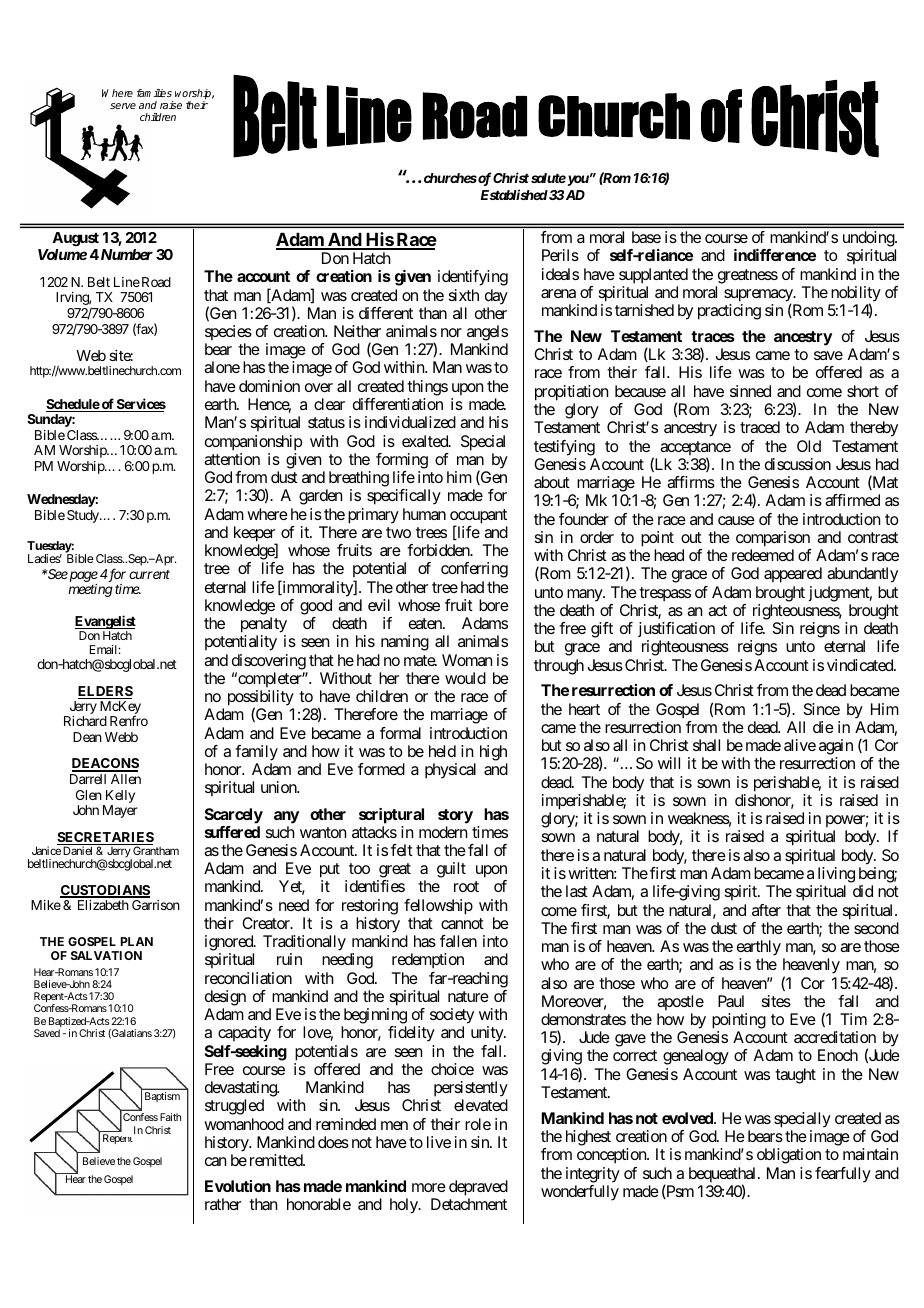  Describe the element at coordinates (410, 422) in the document. I see `individualized` at that location.
